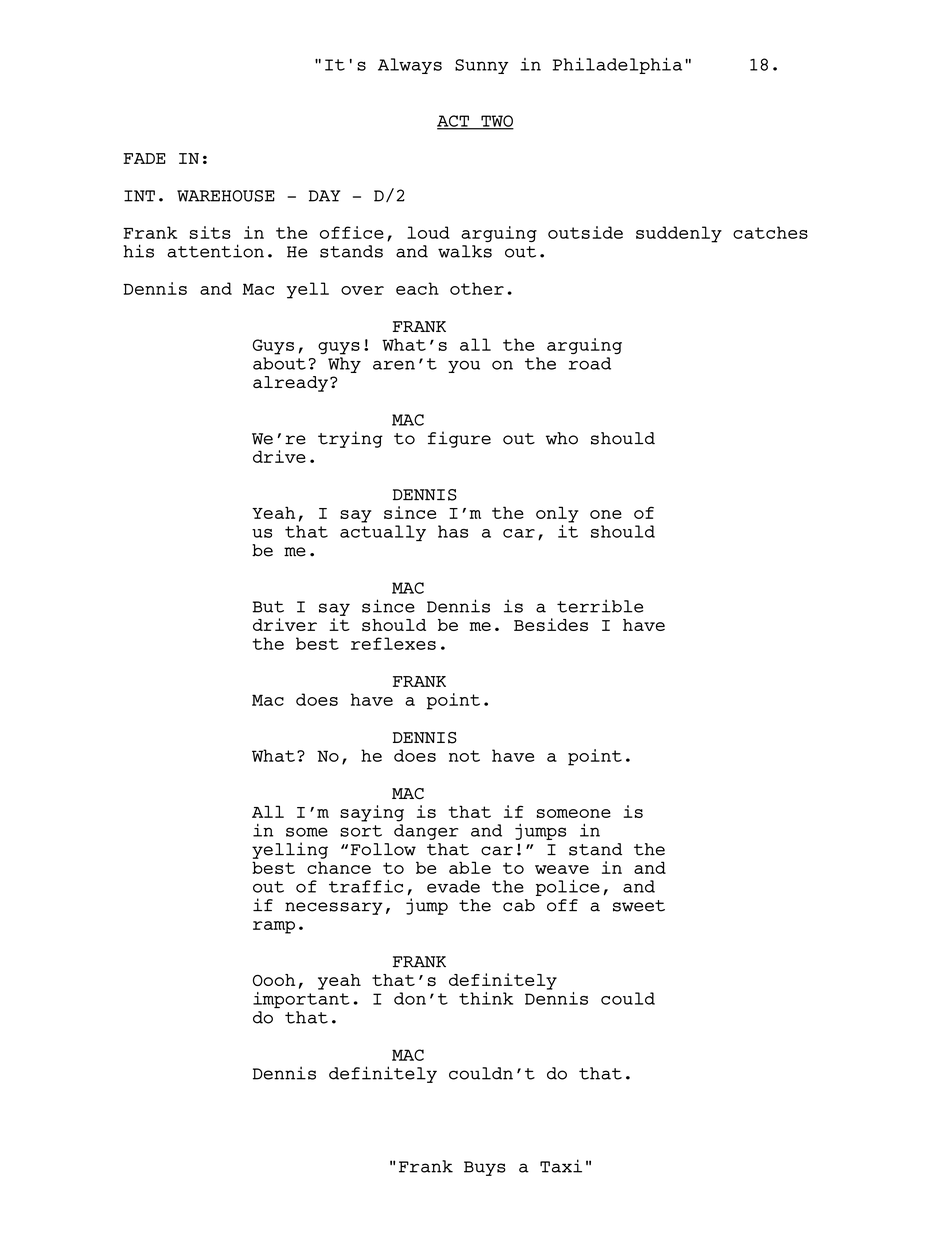  Describe the element at coordinates (301, 998) in the screenshot. I see `important` at that location.
